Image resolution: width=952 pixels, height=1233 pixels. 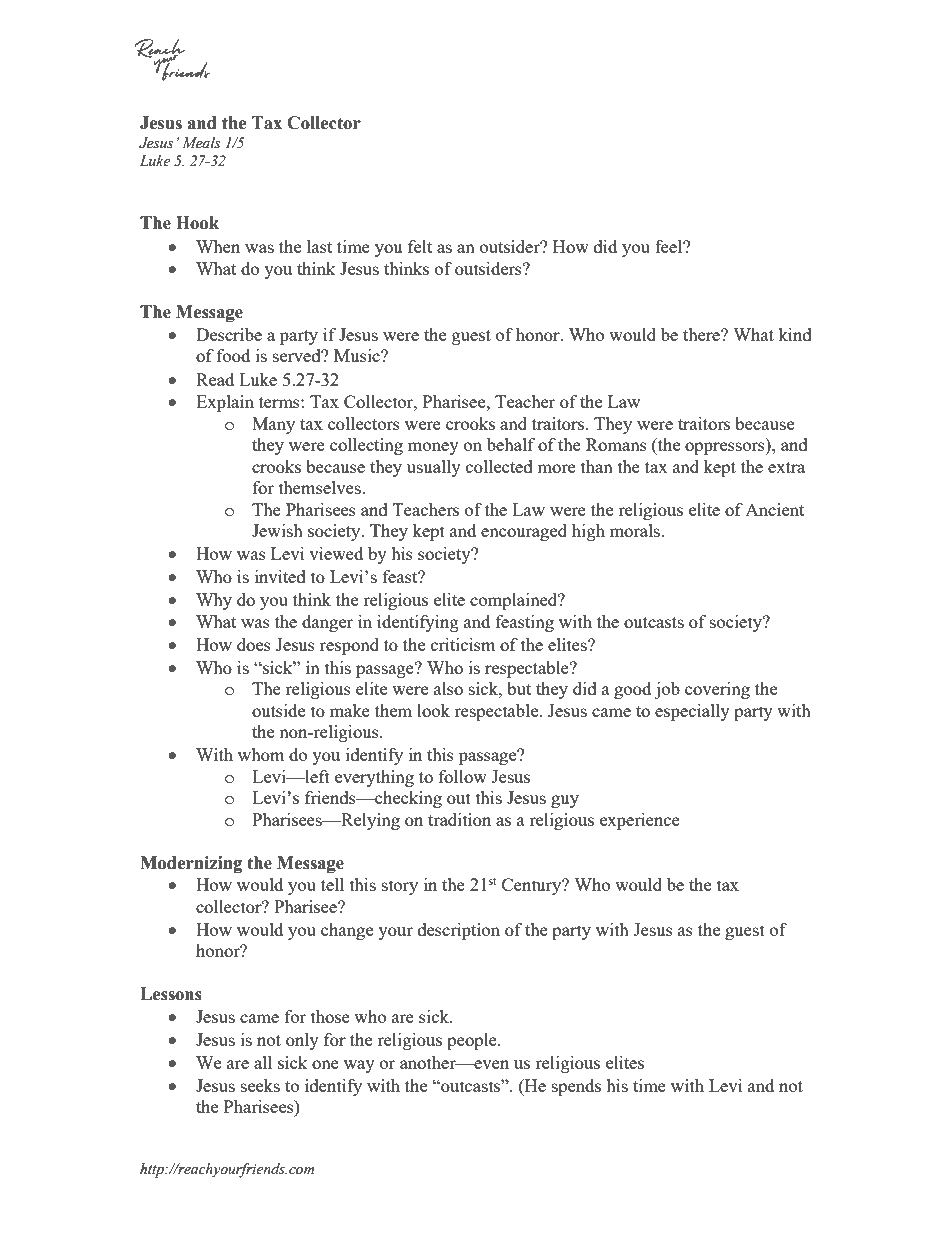 What do you see at coordinates (260, 1085) in the screenshot?
I see `seeks` at bounding box center [260, 1085].
